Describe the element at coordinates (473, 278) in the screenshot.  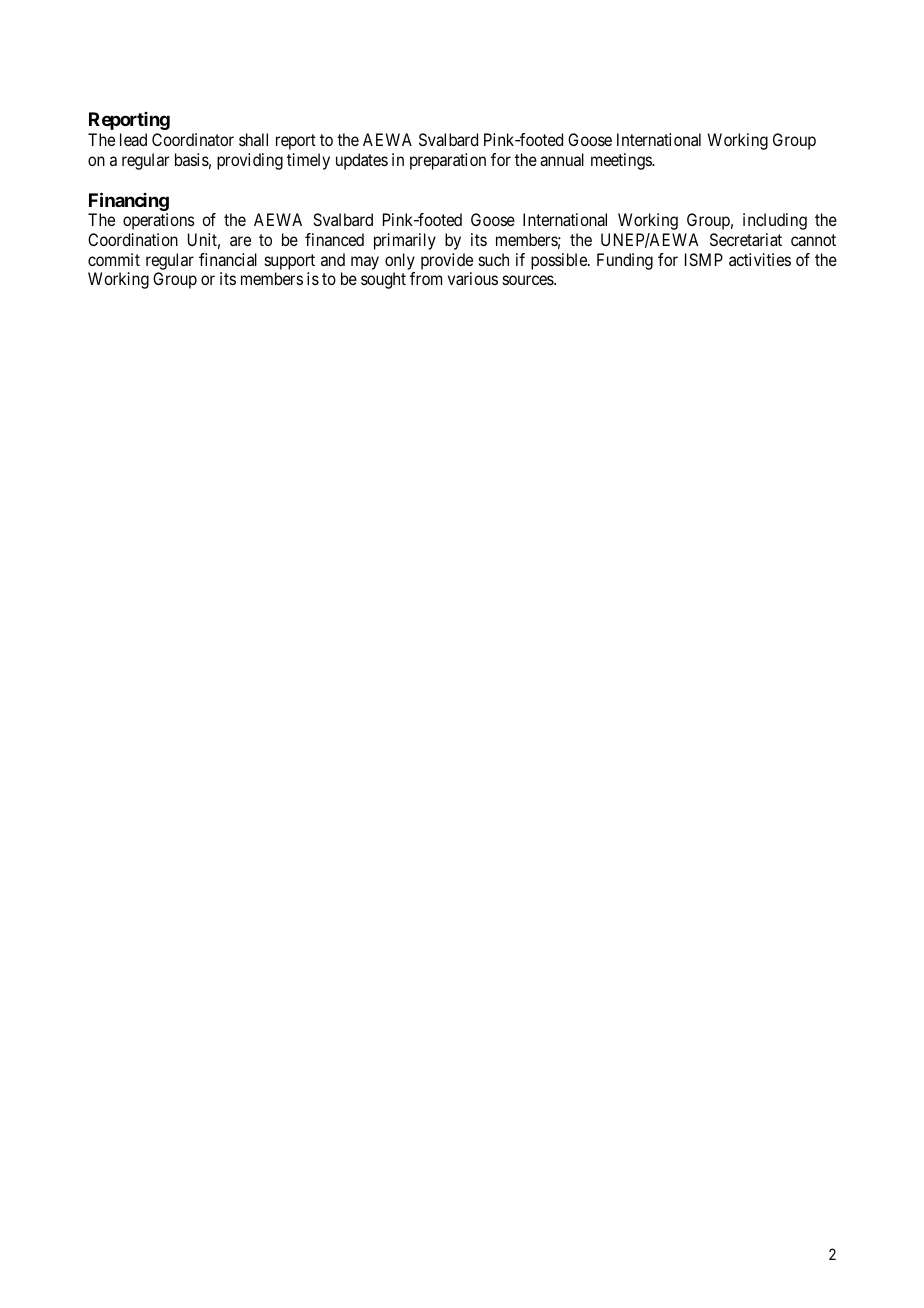
I see `various` at that location.
